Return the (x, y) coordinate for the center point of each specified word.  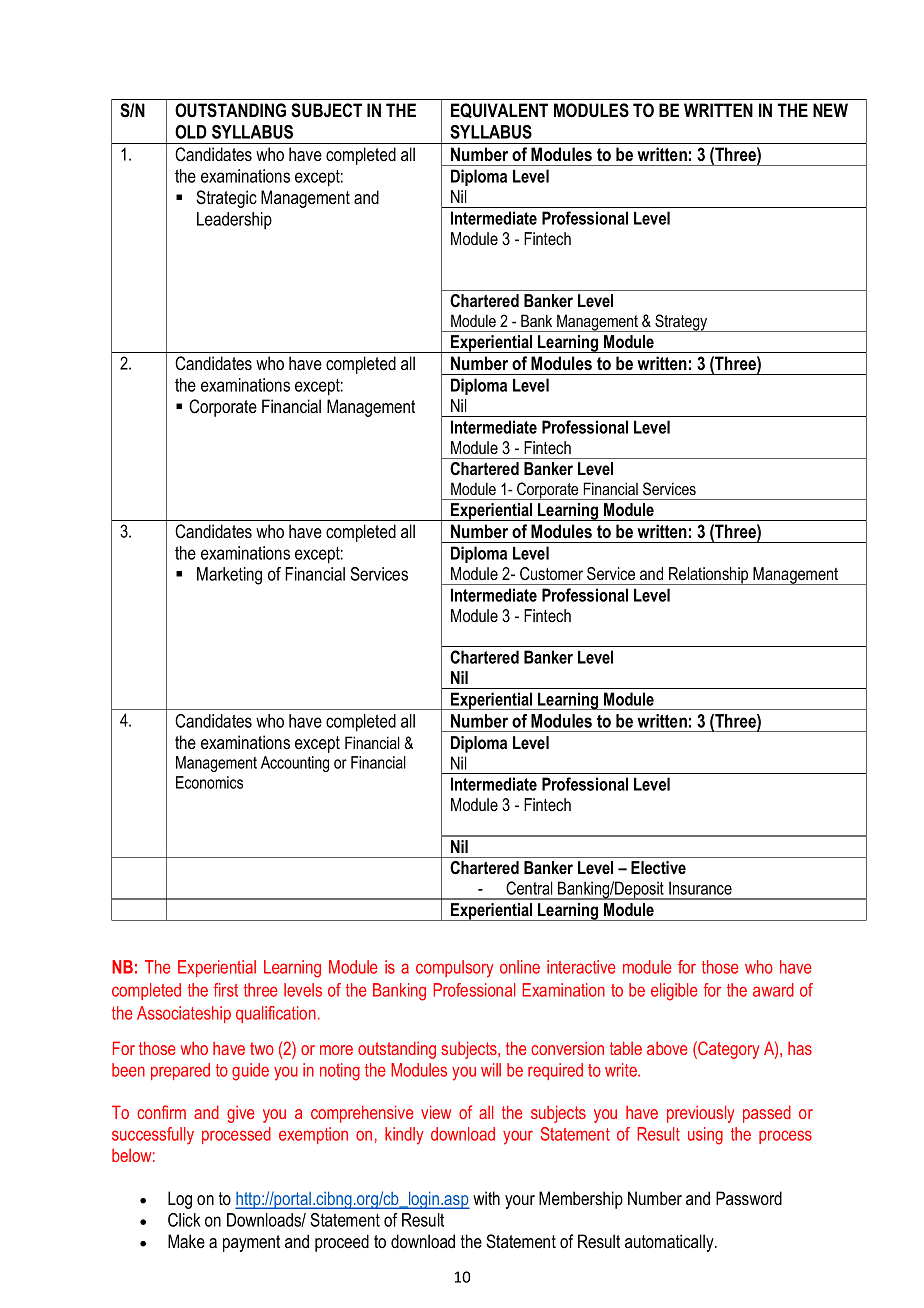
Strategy (681, 323)
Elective (658, 867)
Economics (209, 782)
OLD (191, 132)
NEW (830, 110)
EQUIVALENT (499, 110)
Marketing (229, 576)
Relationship (709, 576)
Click (184, 1220)
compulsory (455, 969)
